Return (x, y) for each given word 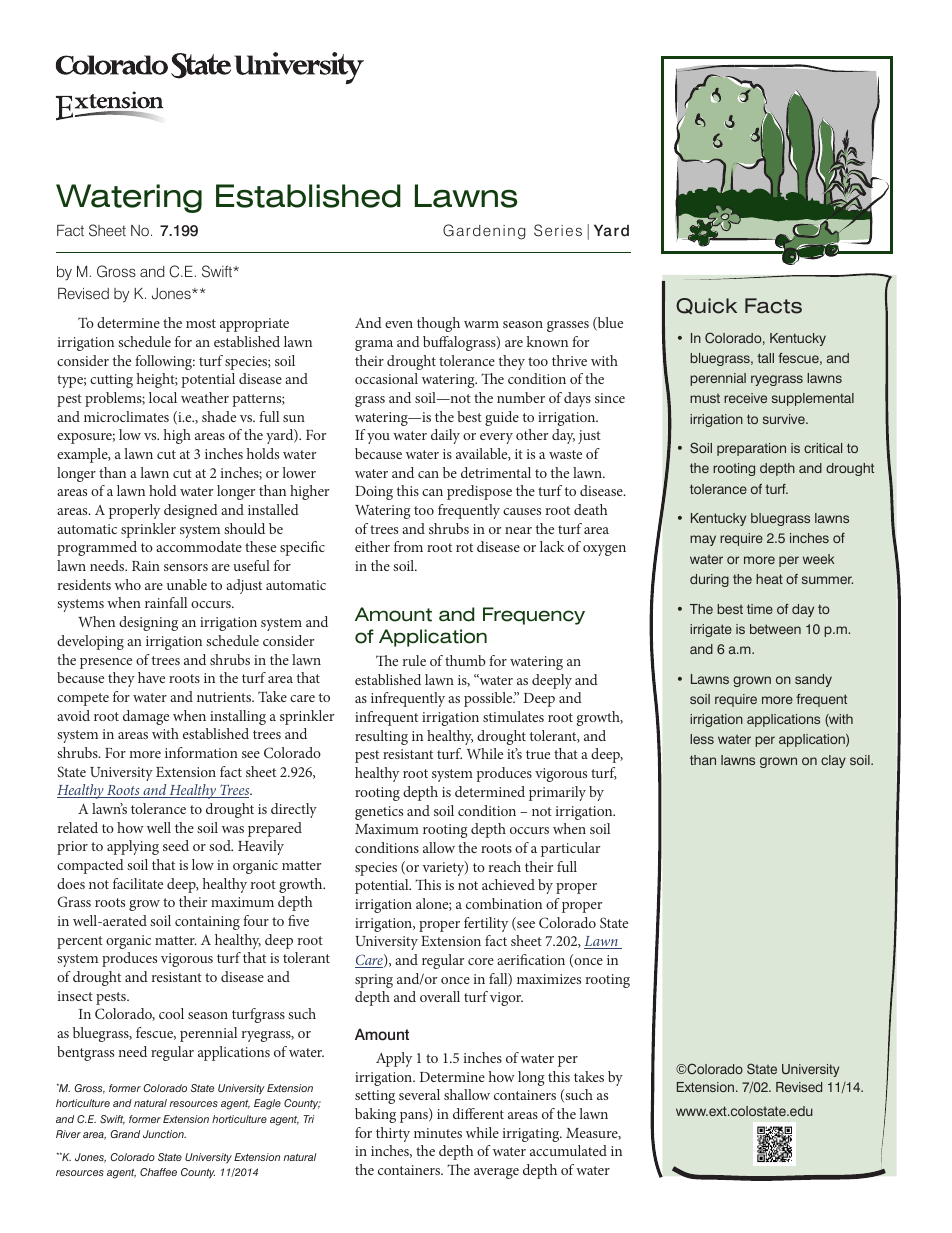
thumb (465, 660)
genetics (379, 813)
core (481, 961)
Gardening (484, 232)
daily (445, 436)
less (702, 739)
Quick (706, 306)
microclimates (126, 416)
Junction (164, 1134)
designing (148, 623)
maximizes (549, 979)
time (760, 609)
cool (171, 1013)
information (201, 752)
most (201, 323)
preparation (751, 449)
